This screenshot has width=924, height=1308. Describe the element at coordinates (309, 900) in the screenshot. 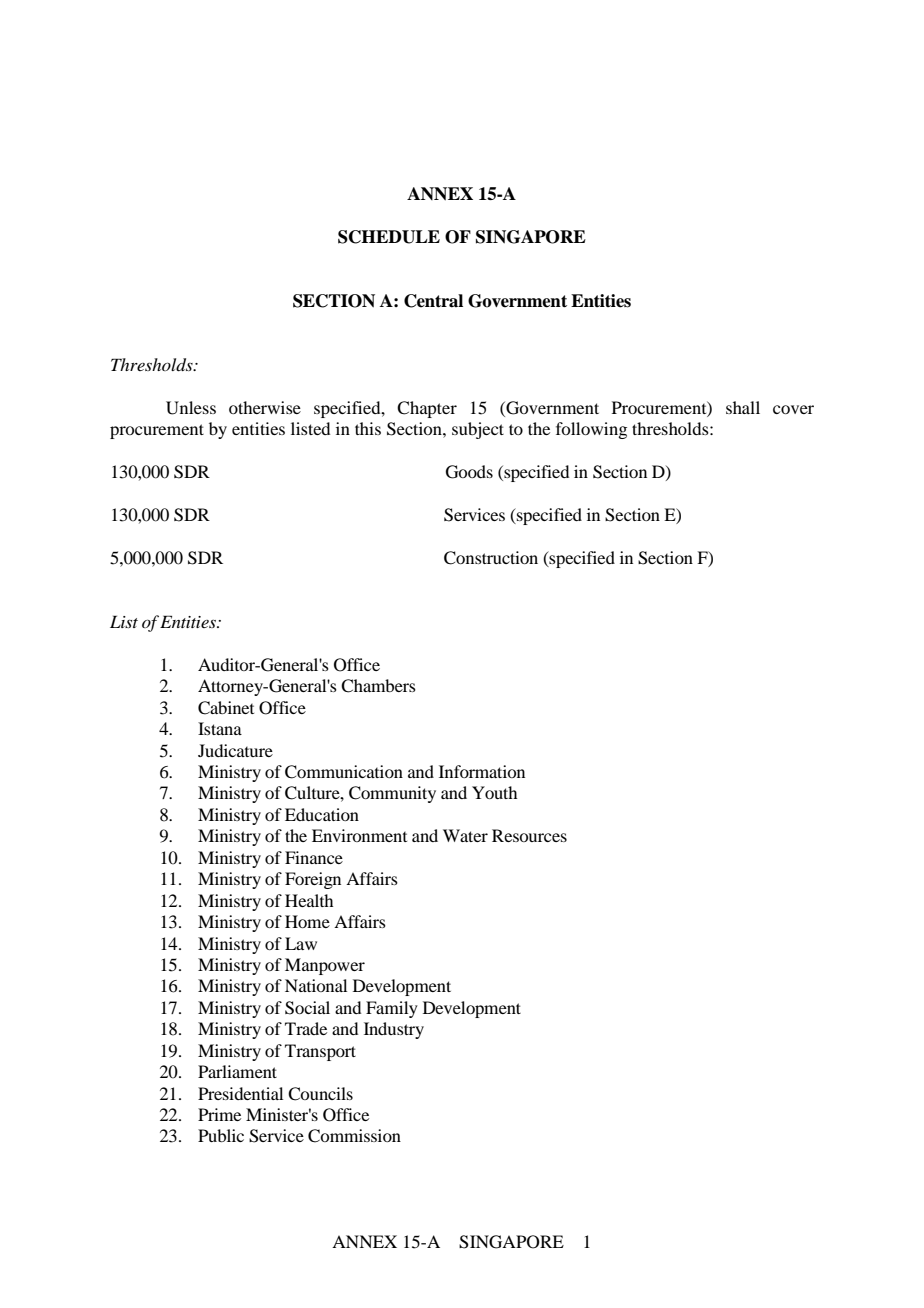

I see `Health` at that location.
